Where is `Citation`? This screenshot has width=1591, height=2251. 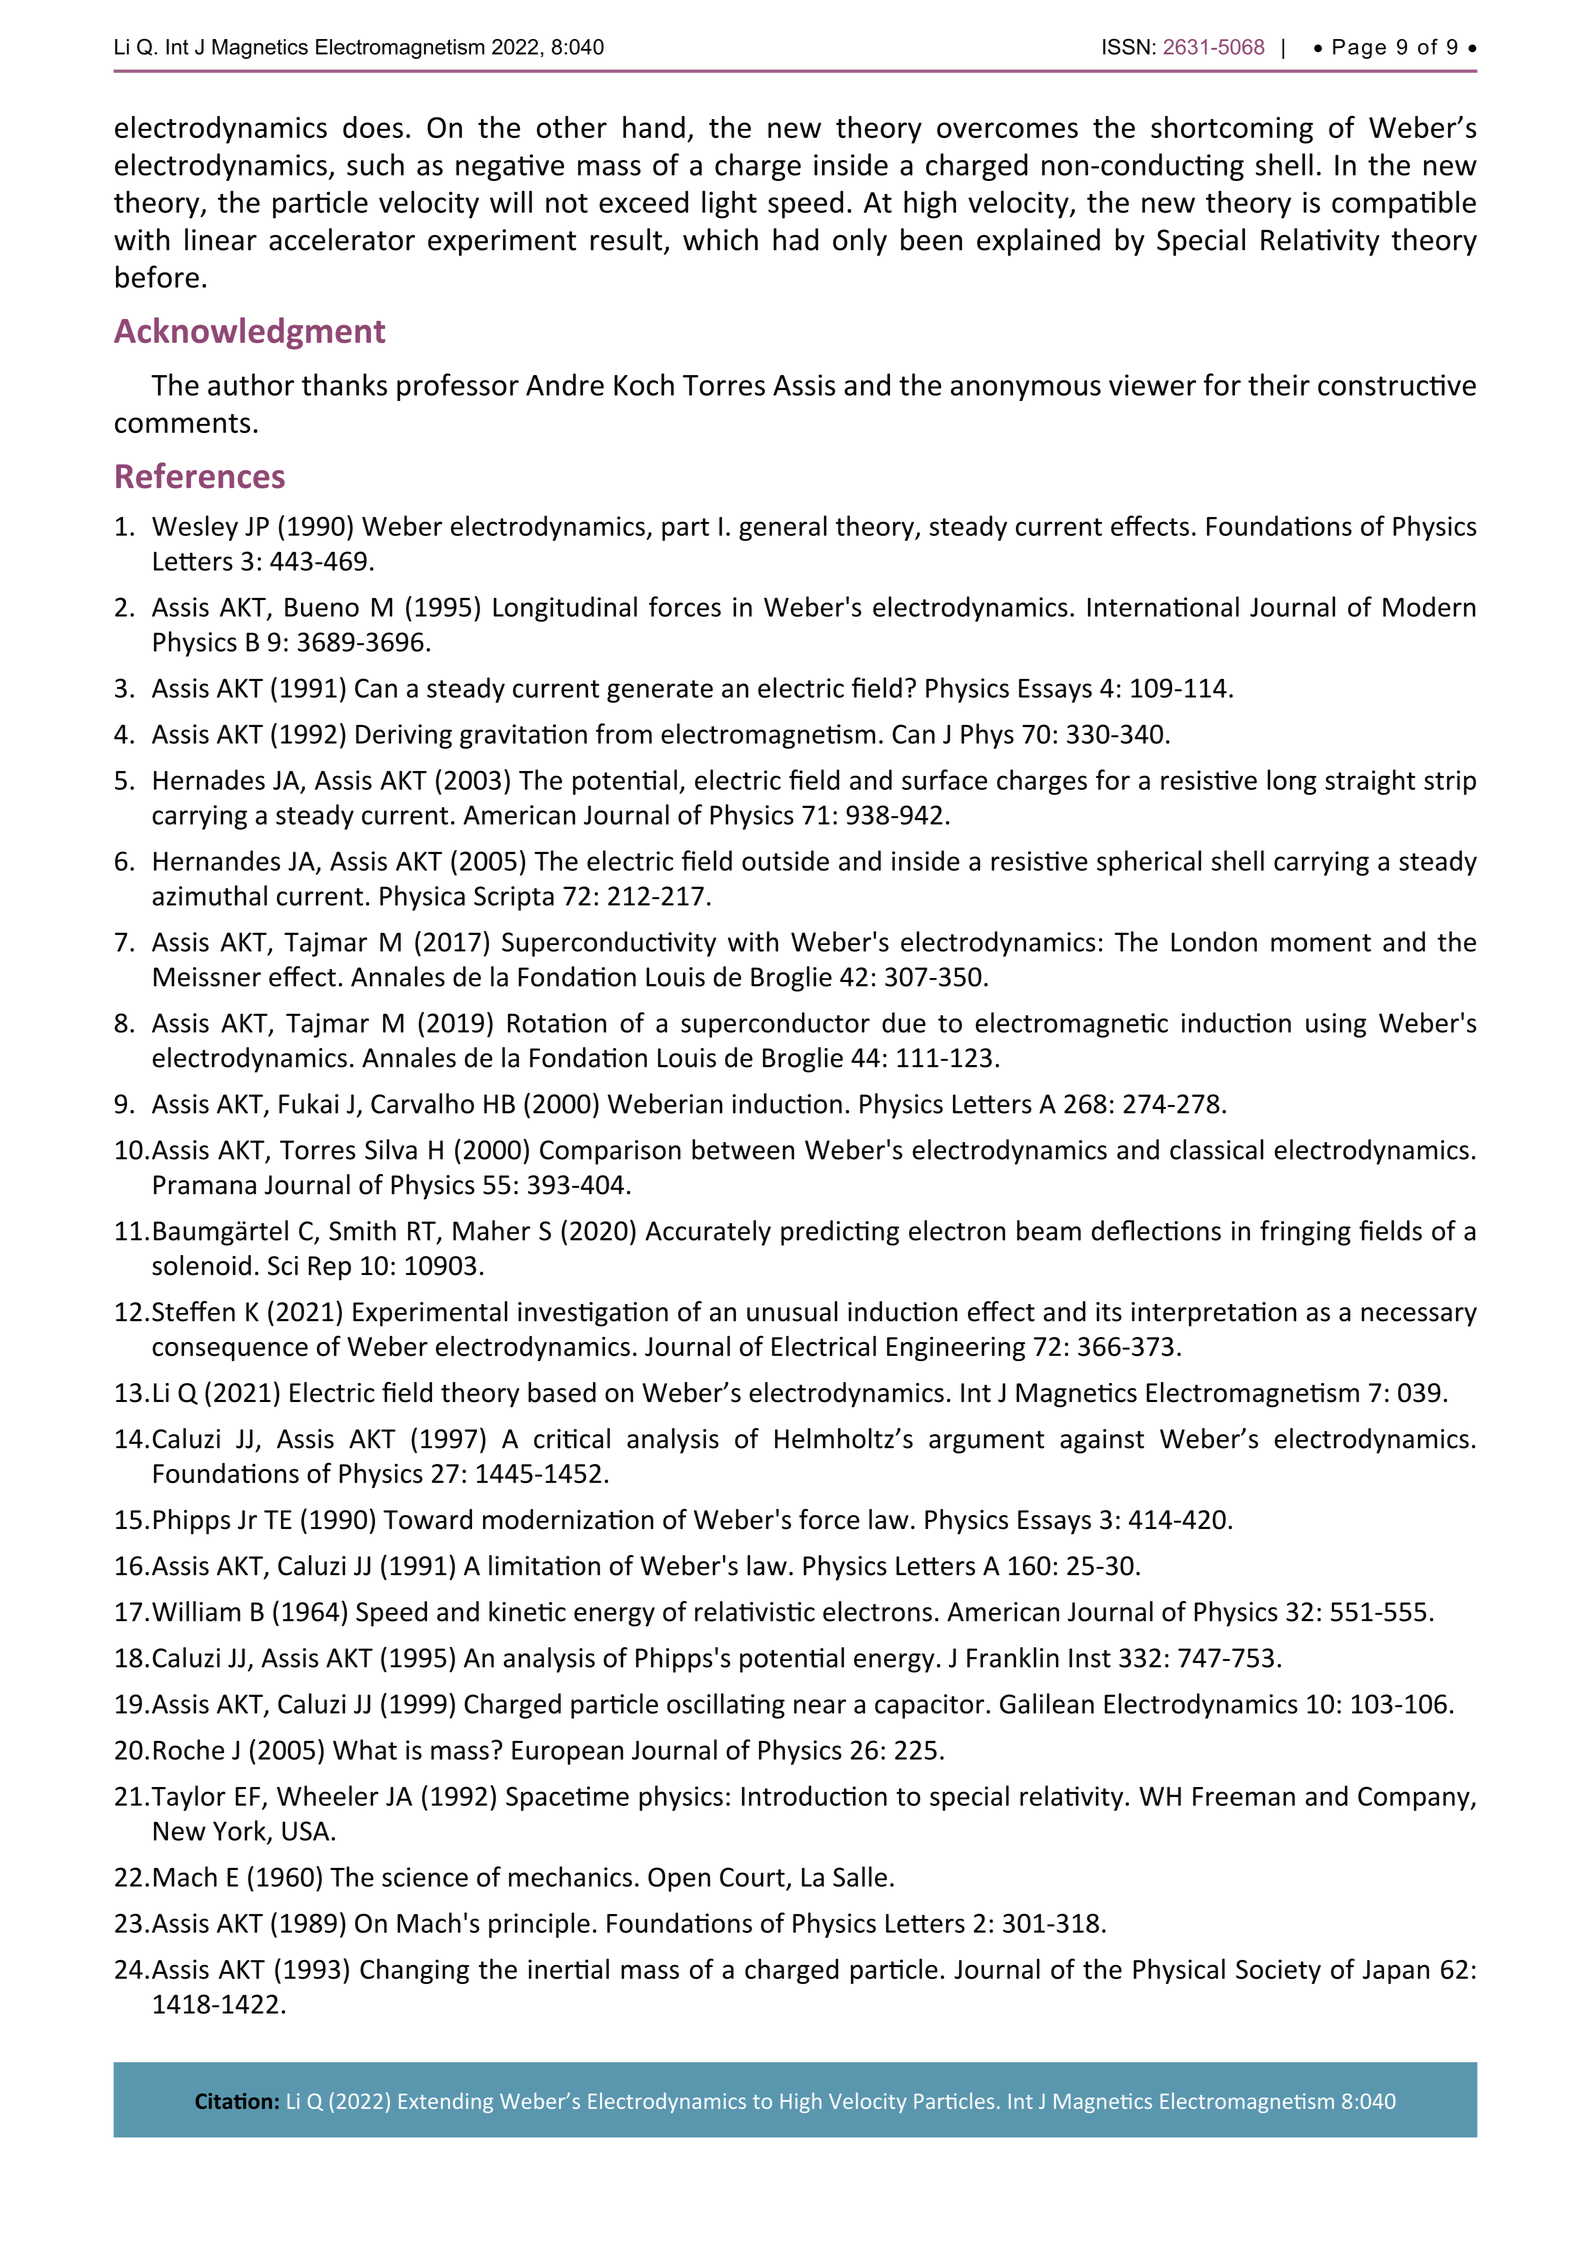 Citation is located at coordinates (233, 2101).
